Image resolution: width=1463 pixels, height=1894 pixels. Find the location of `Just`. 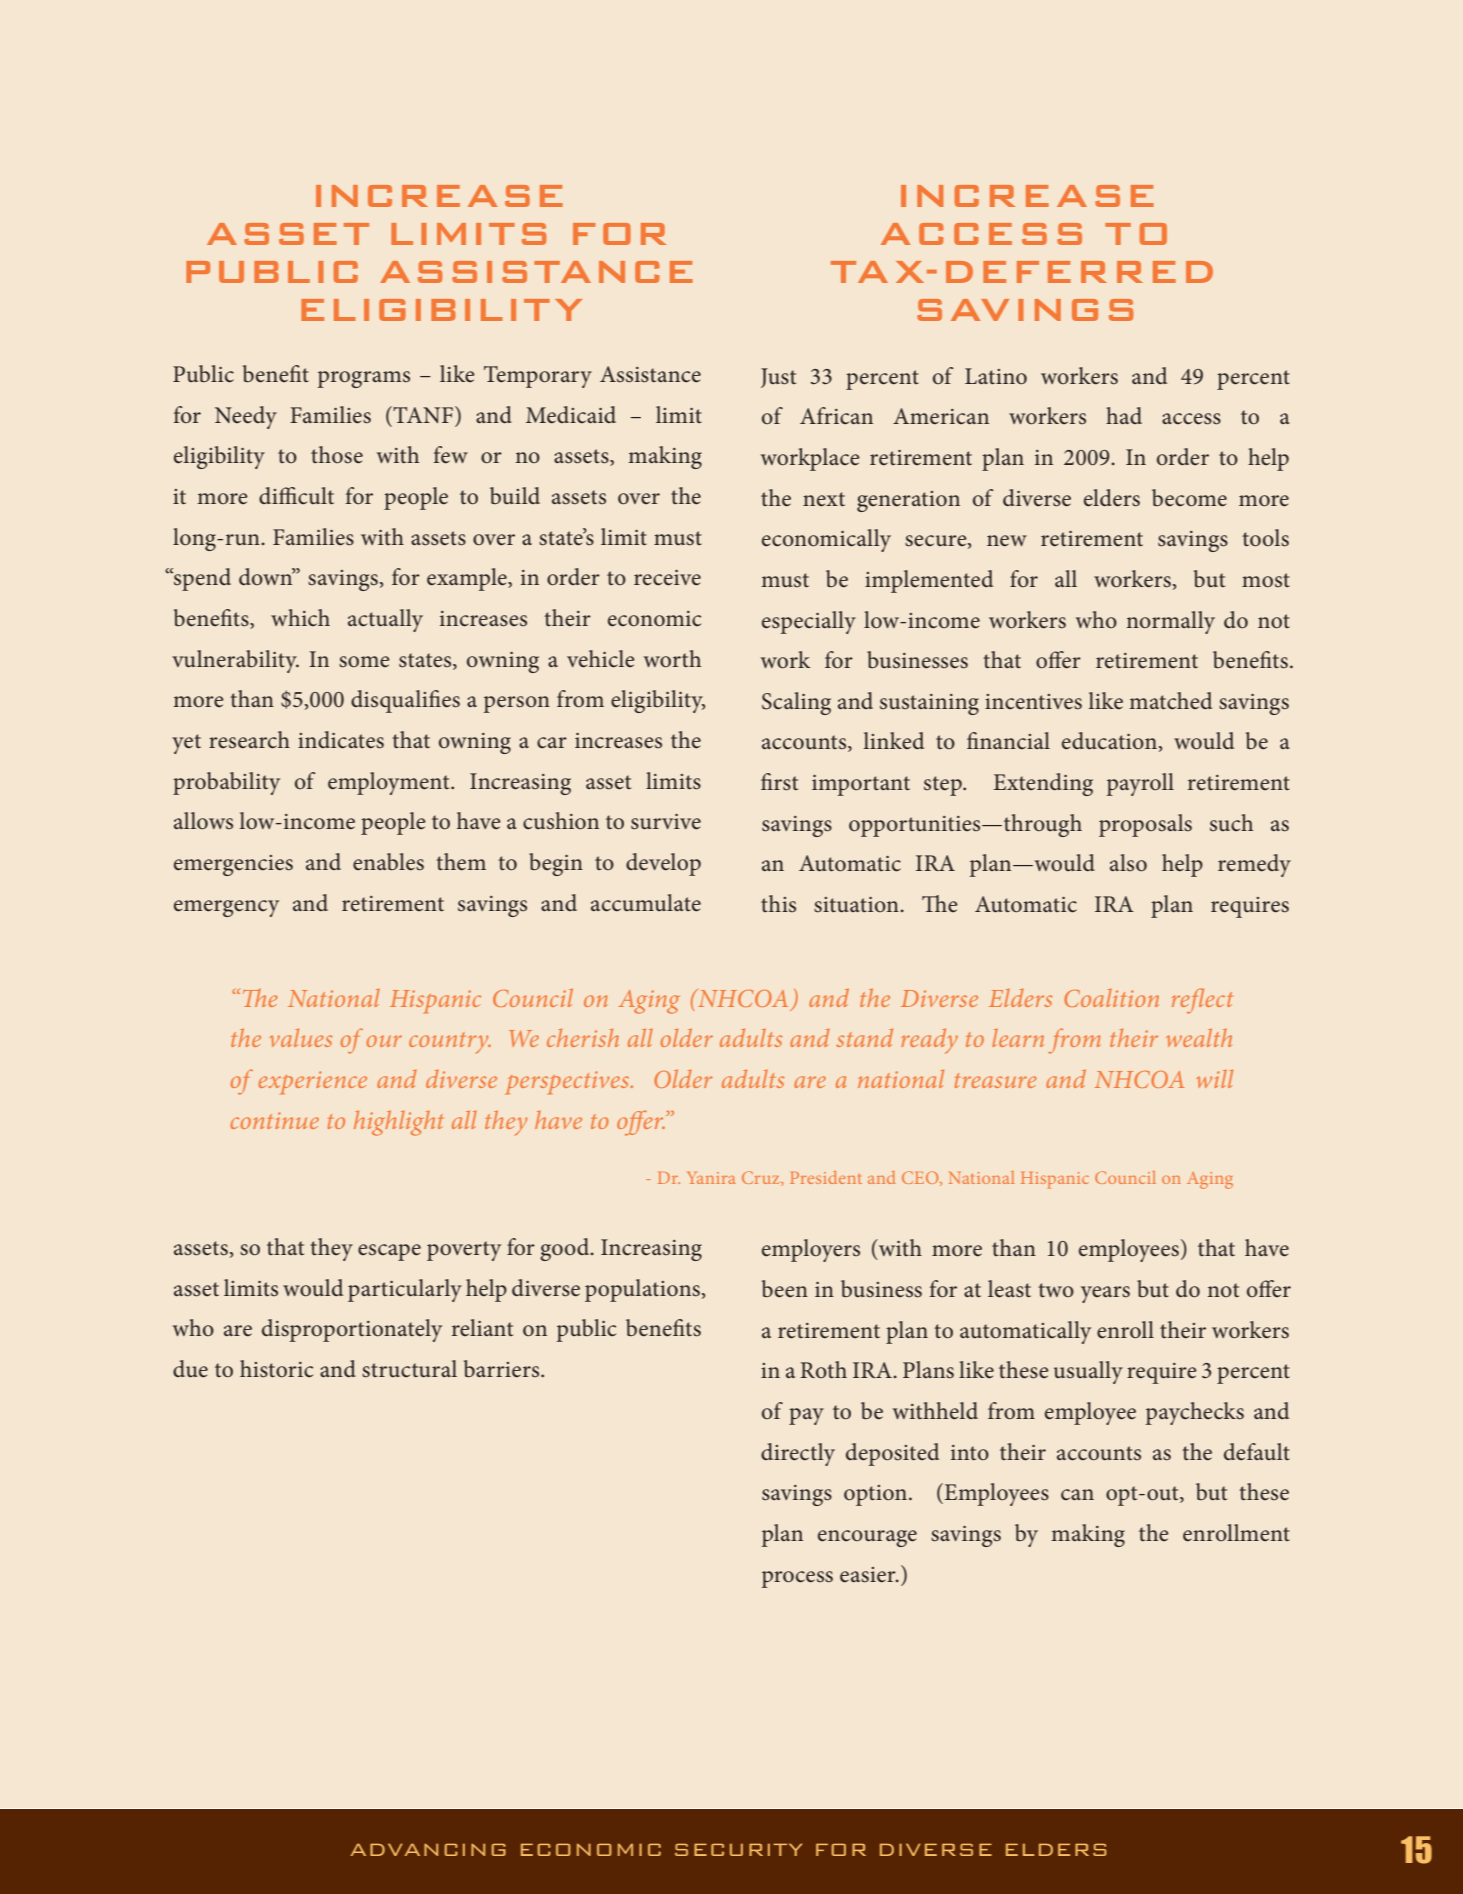

Just is located at coordinates (778, 378).
